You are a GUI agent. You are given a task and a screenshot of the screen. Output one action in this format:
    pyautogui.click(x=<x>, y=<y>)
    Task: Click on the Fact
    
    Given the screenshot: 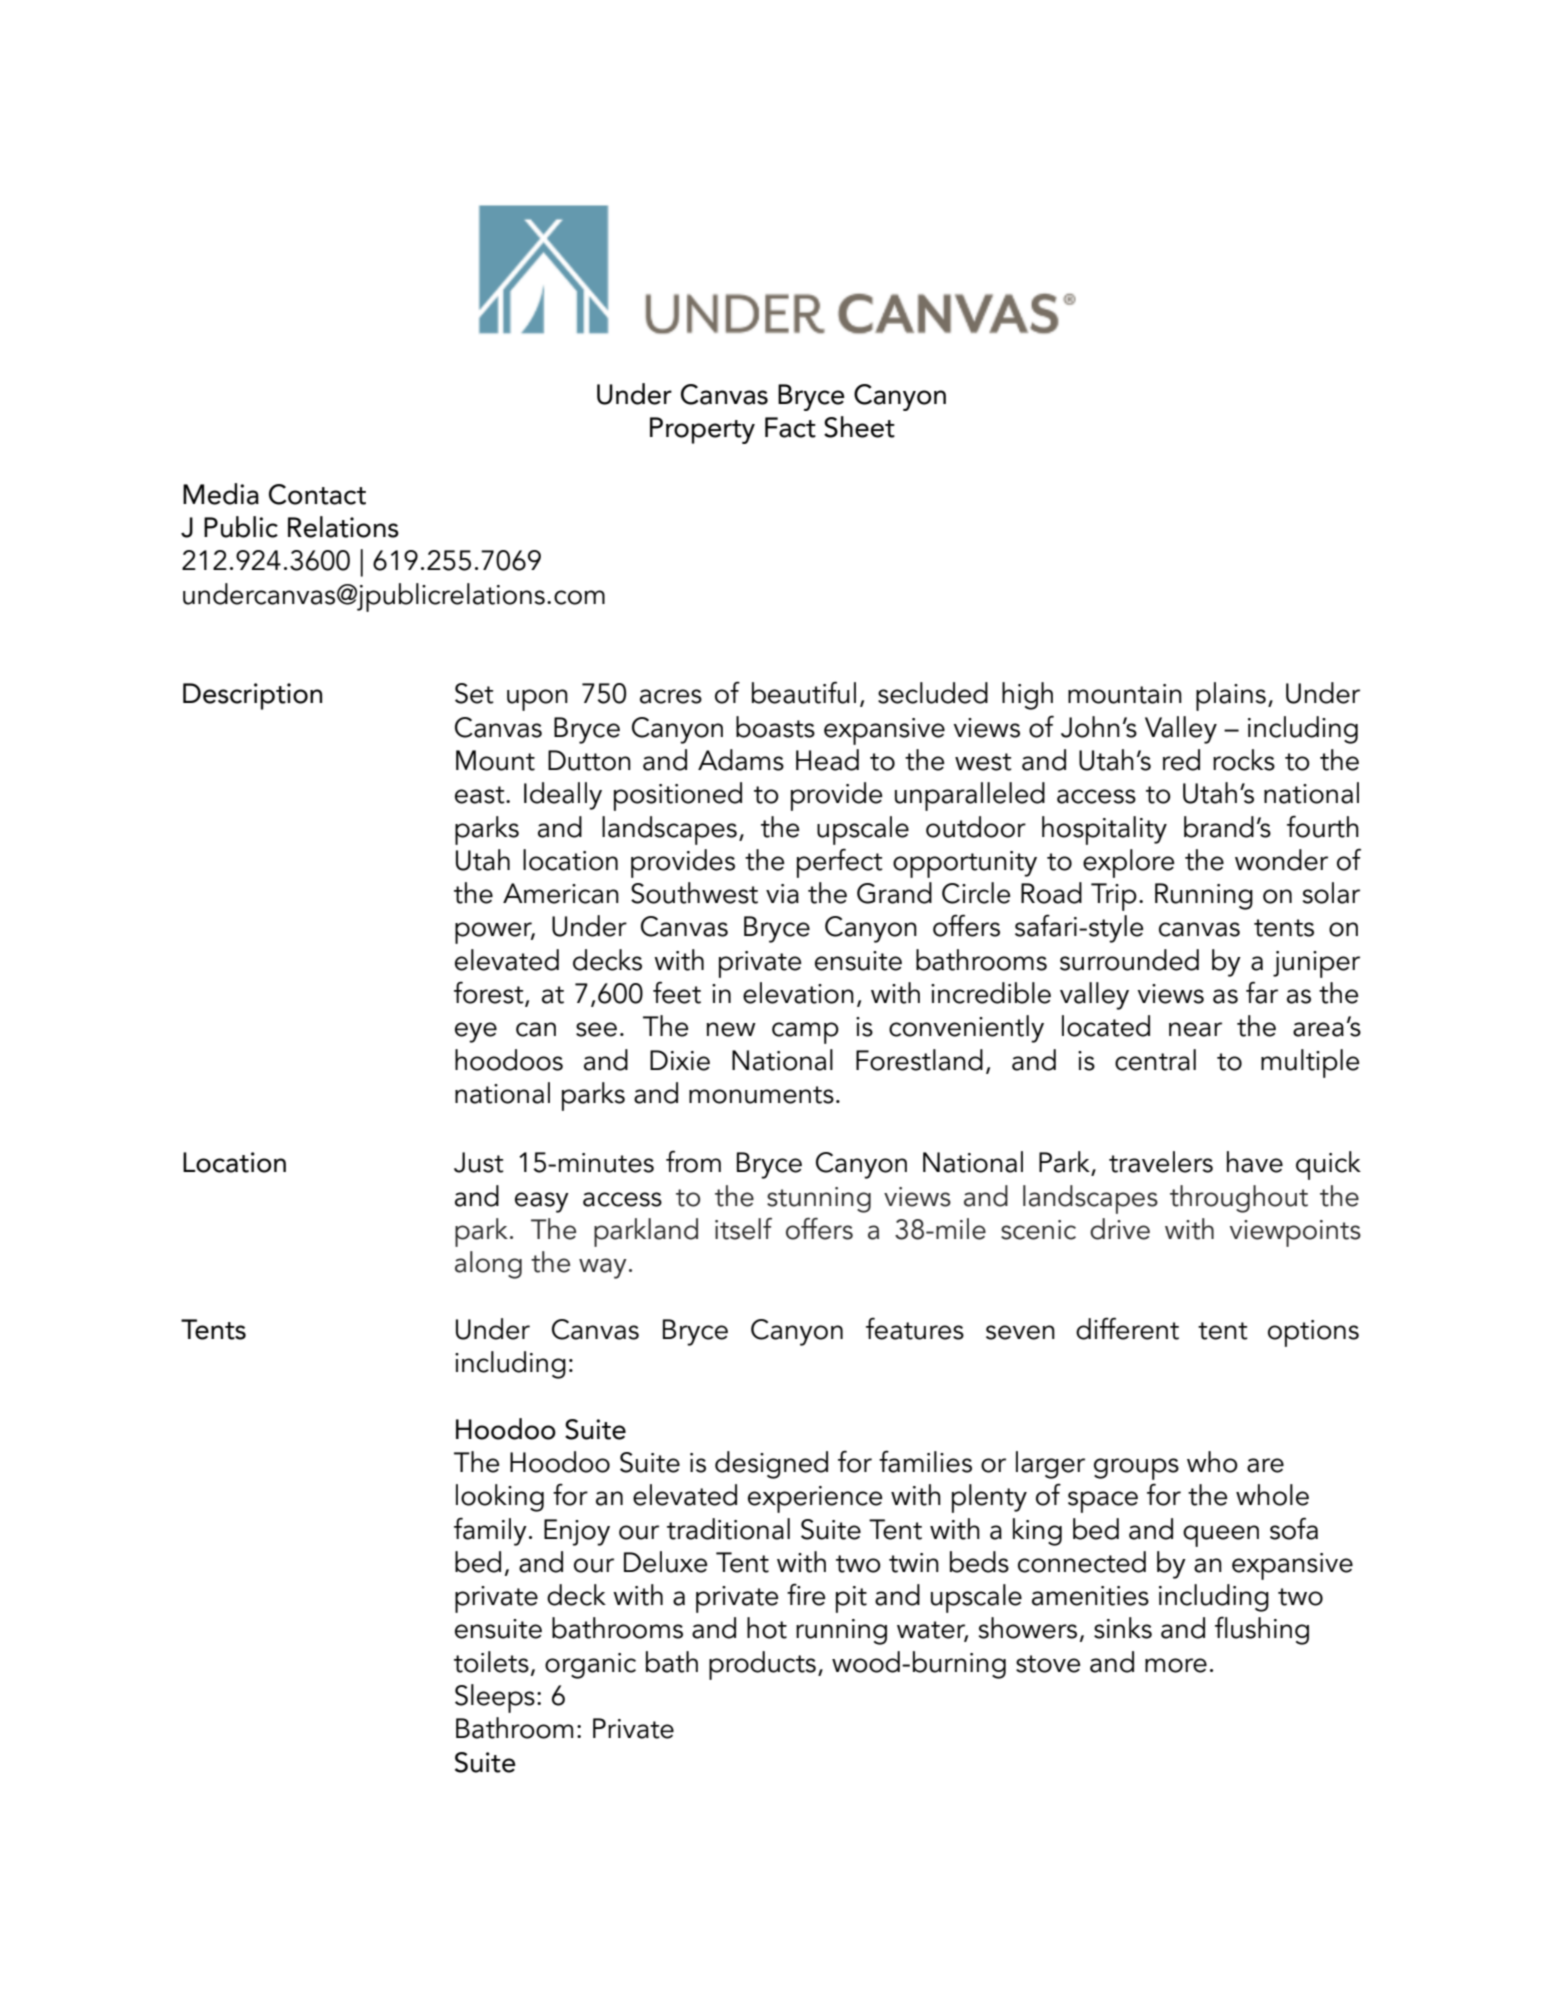 What is the action you would take?
    pyautogui.click(x=790, y=427)
